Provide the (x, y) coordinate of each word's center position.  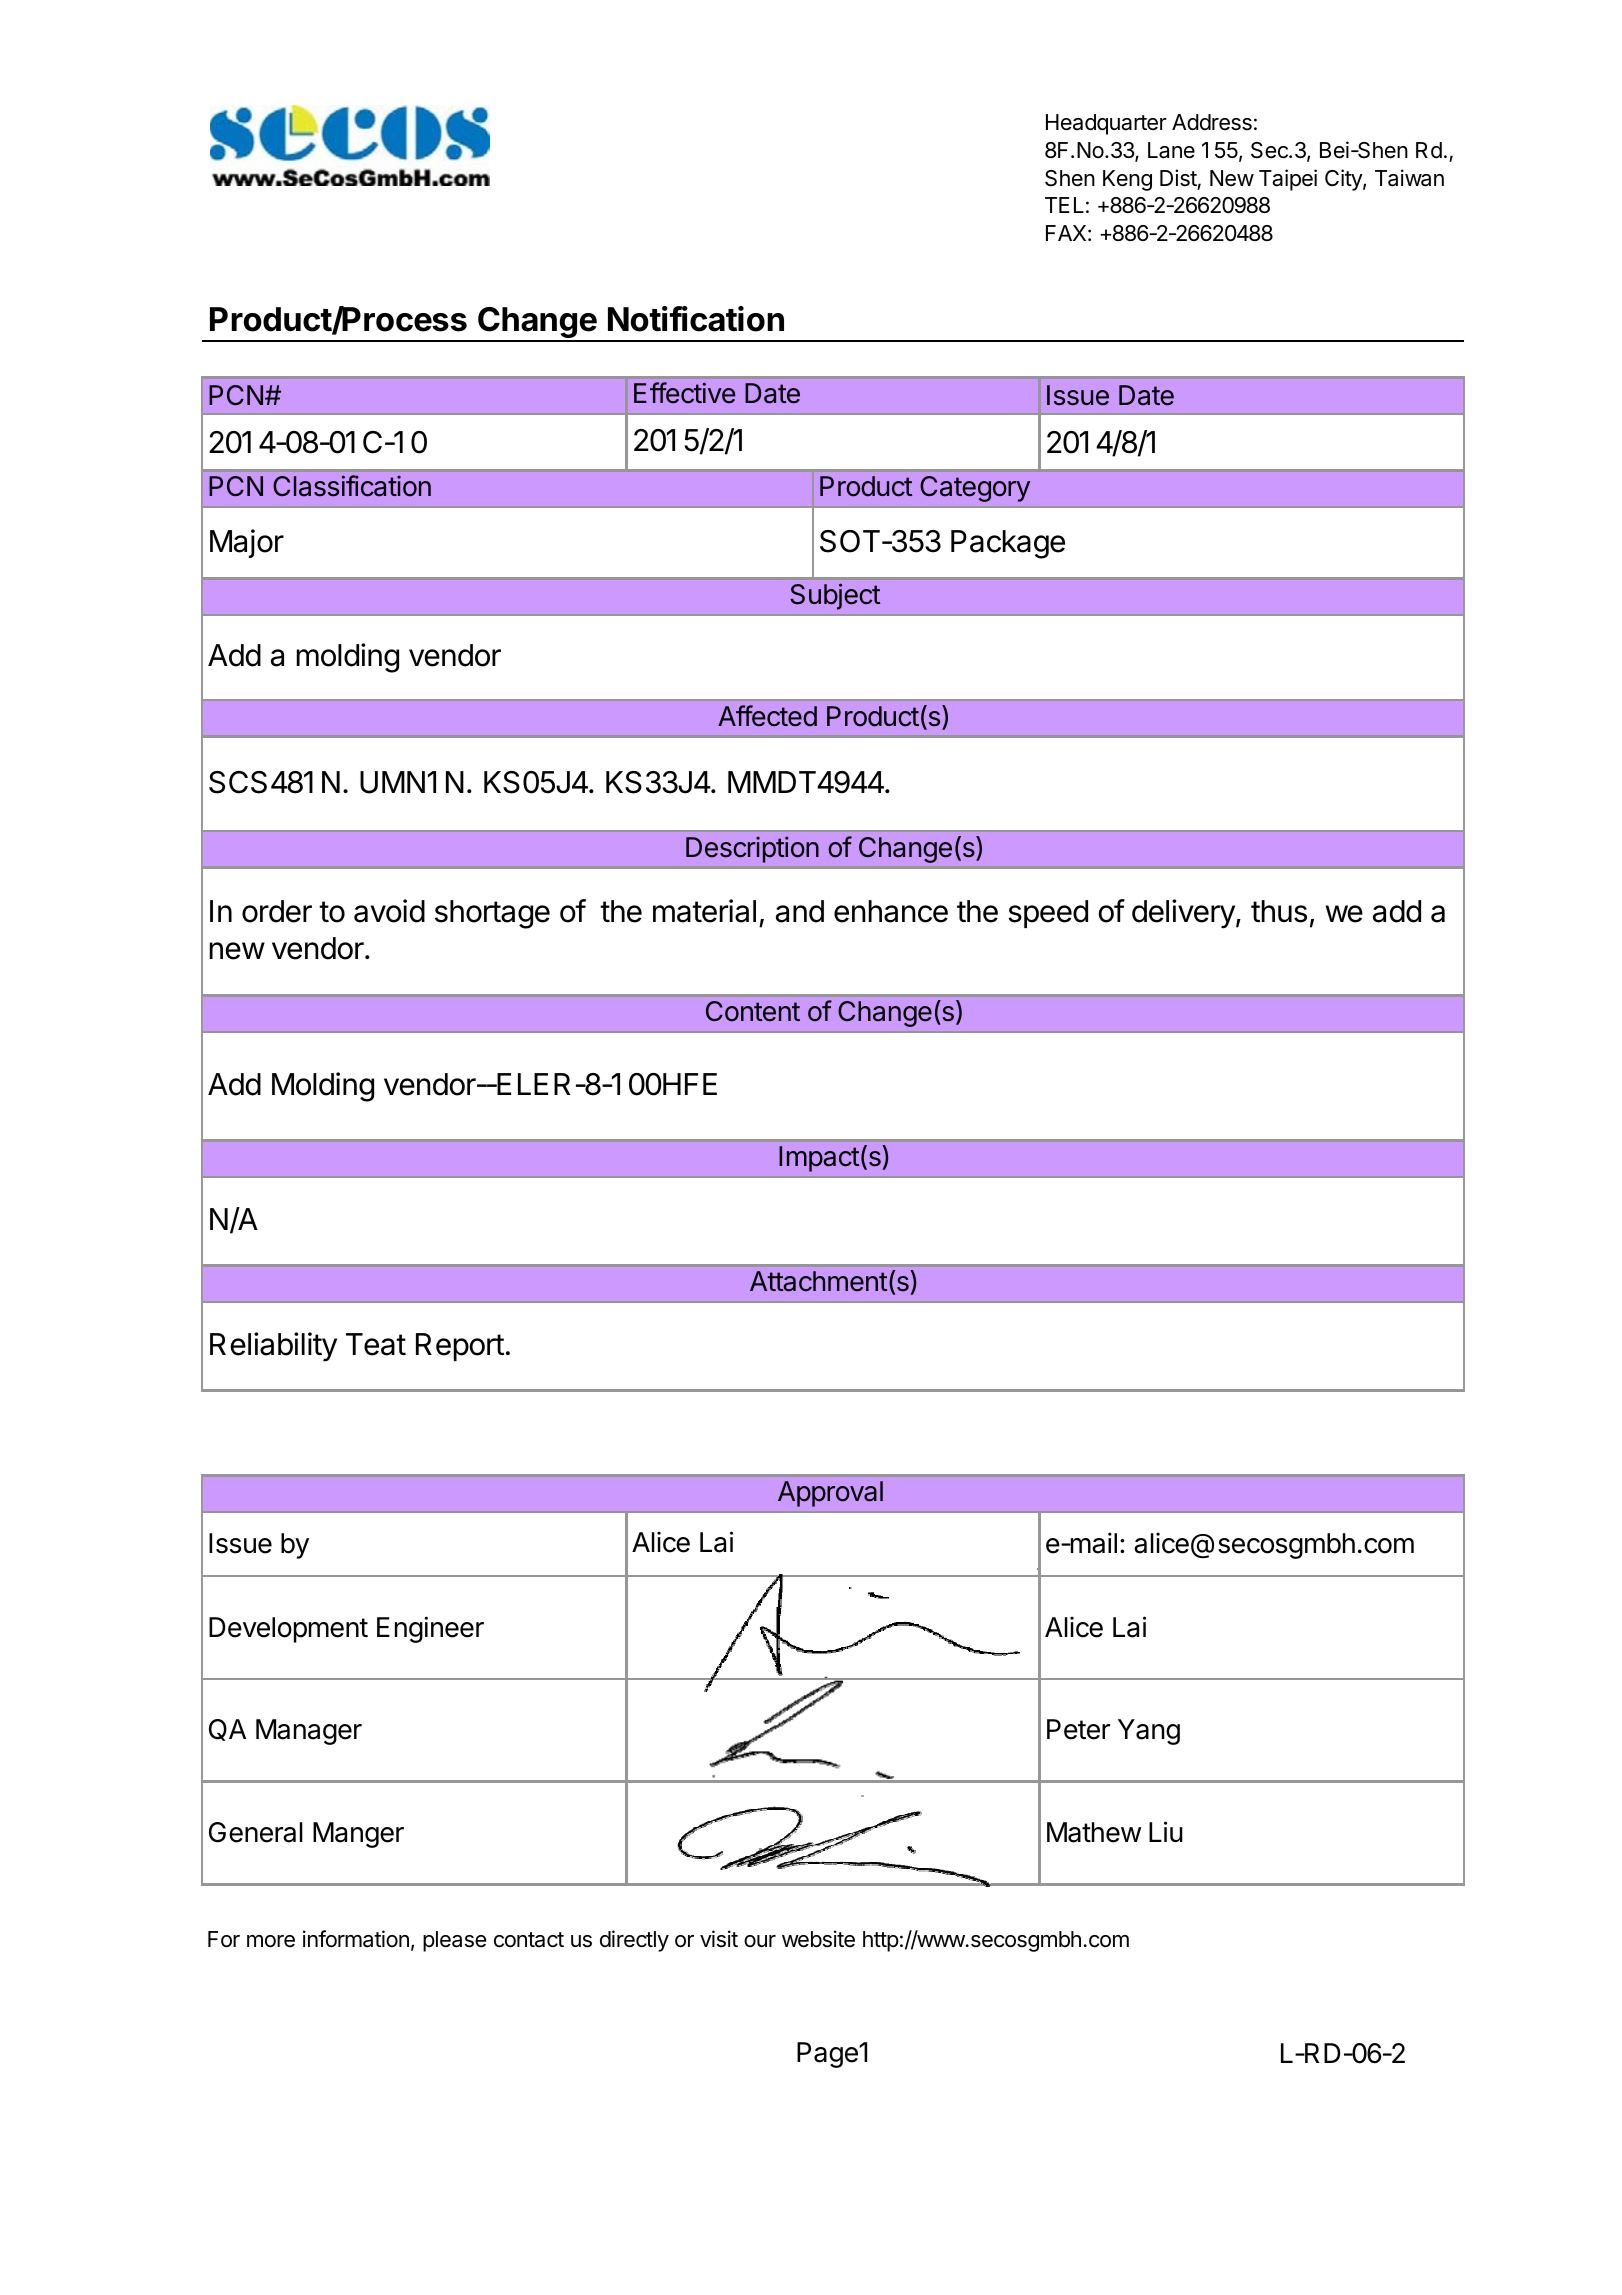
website (818, 1939)
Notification (696, 319)
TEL (1064, 205)
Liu (1166, 1831)
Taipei (1288, 180)
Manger (358, 1835)
